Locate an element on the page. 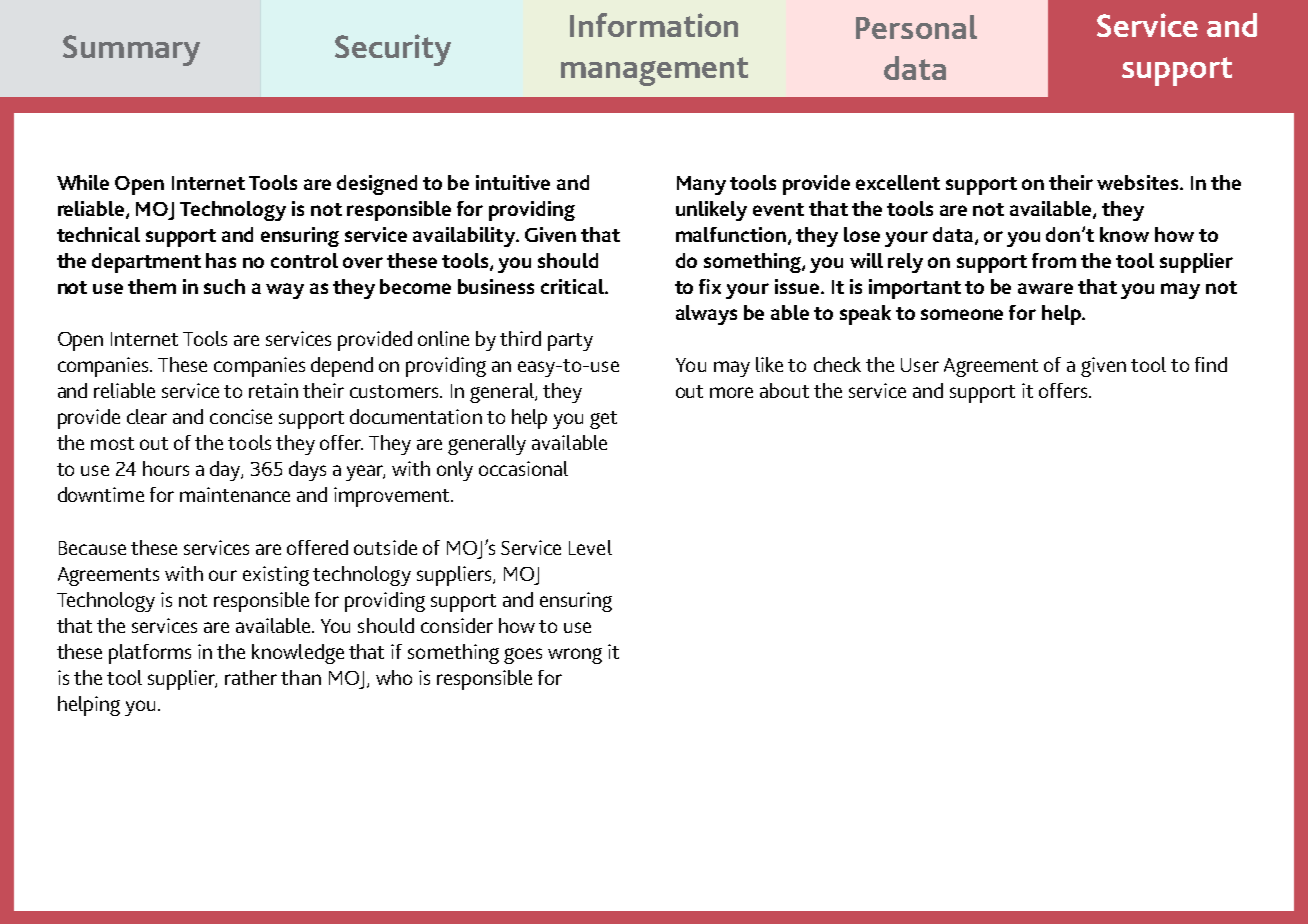  about is located at coordinates (784, 390).
